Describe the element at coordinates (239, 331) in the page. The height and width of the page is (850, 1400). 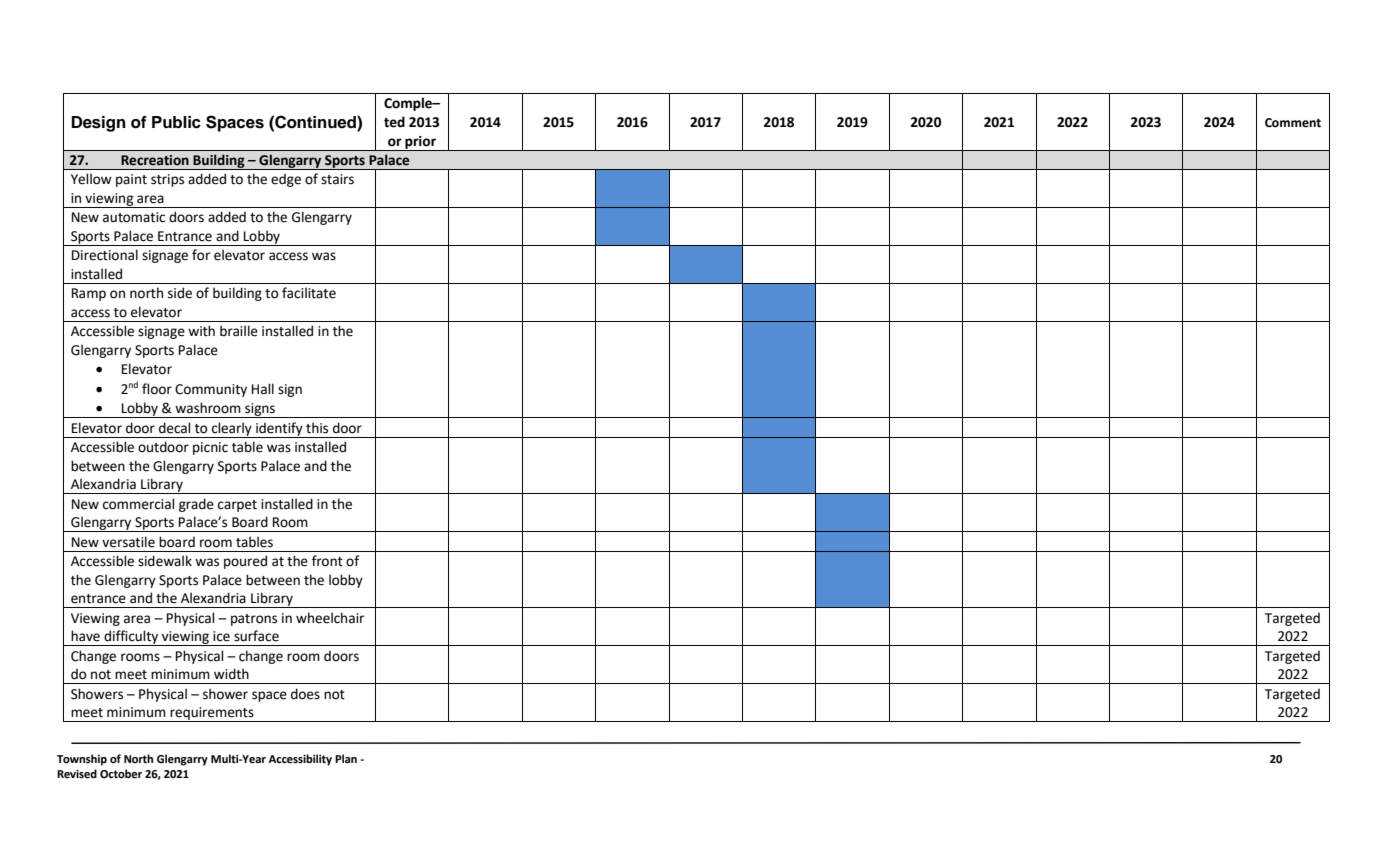
I see `braille` at that location.
